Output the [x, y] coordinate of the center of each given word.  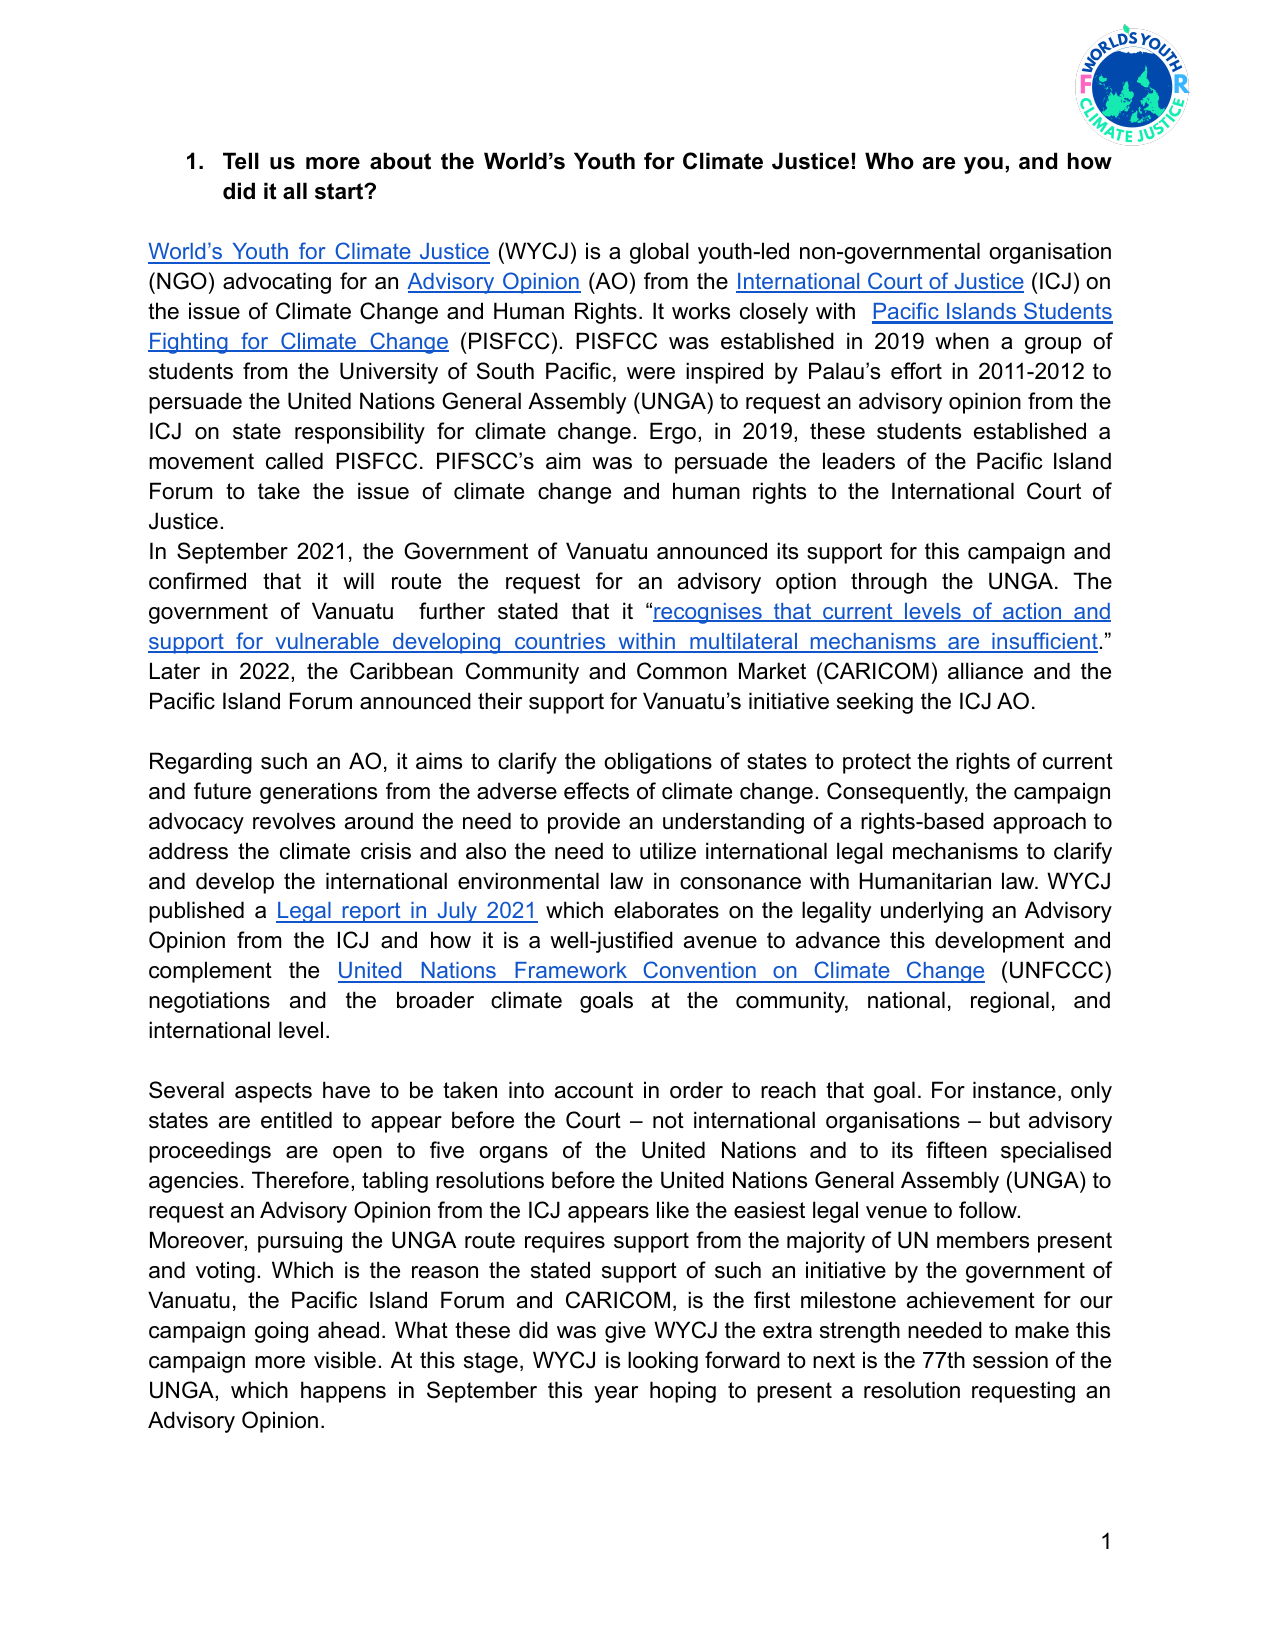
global [659, 253]
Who [889, 161]
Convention [699, 971]
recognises [708, 613]
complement [210, 972]
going [281, 1332]
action [1032, 612]
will [358, 580]
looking [663, 1362]
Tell [241, 161]
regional [1010, 1002]
